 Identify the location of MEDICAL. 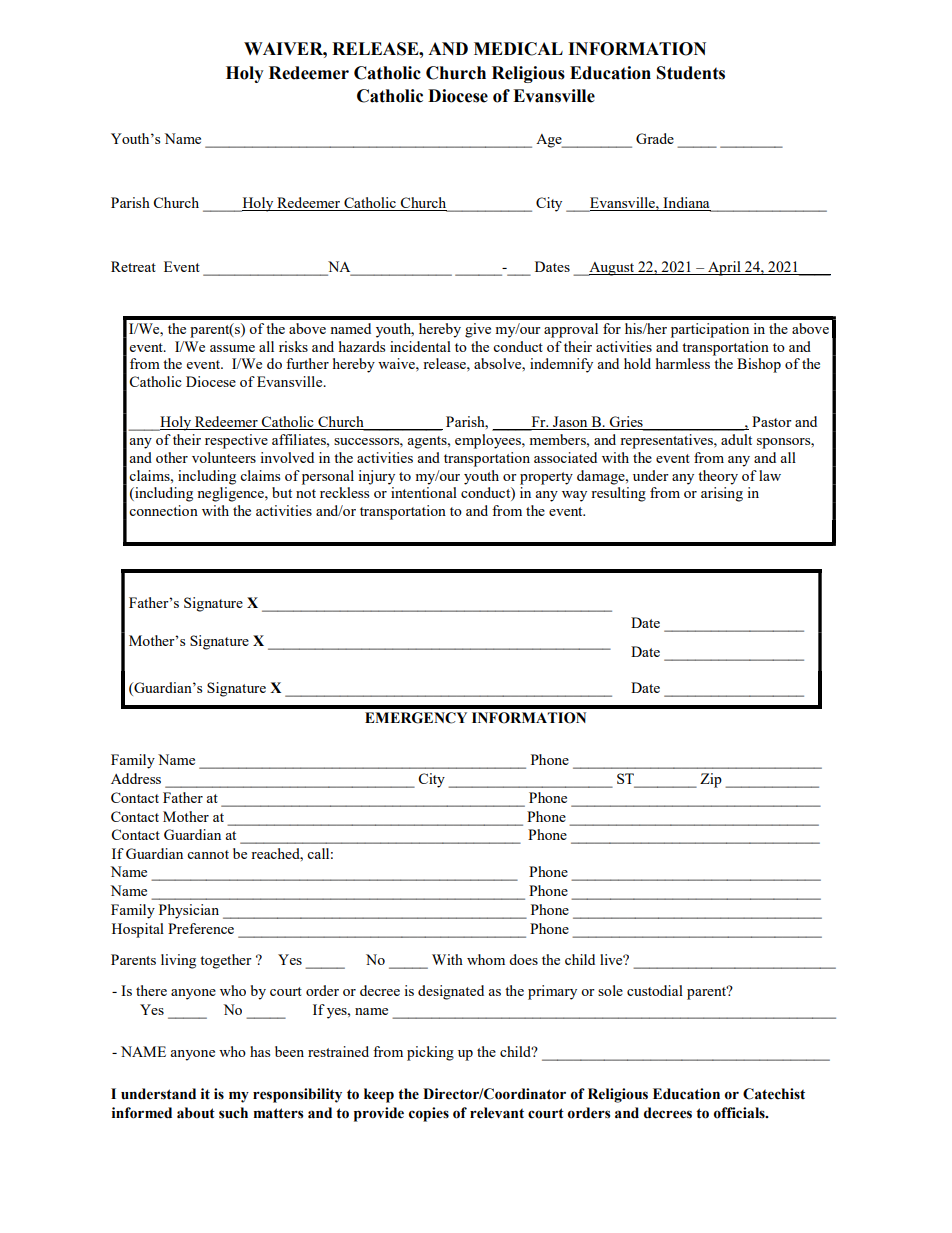
(518, 49).
